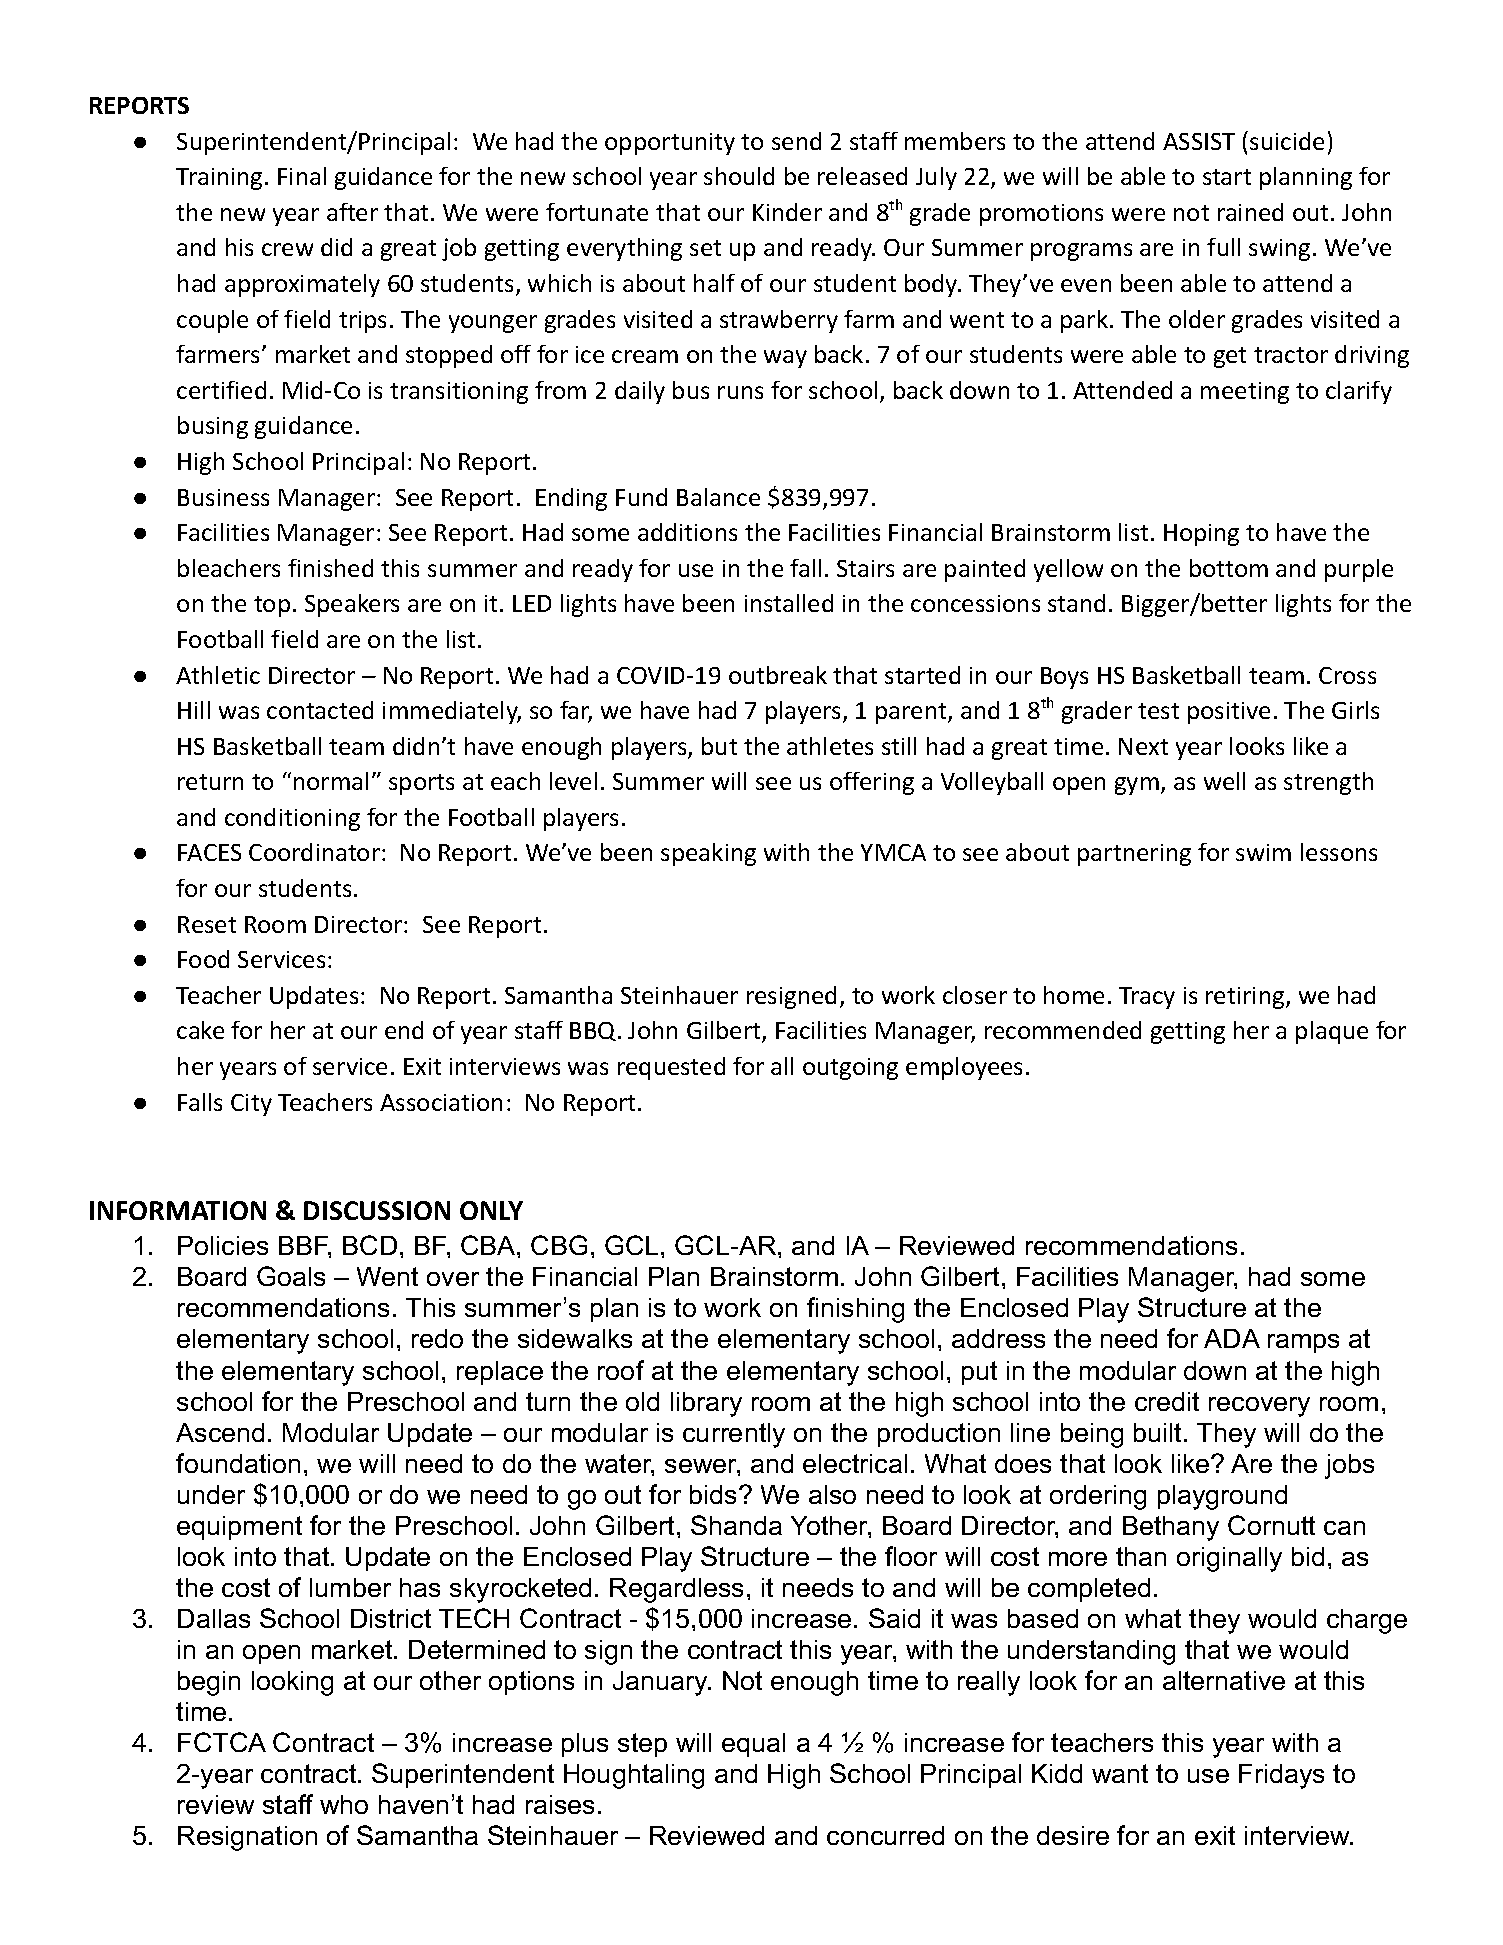  What do you see at coordinates (1232, 1338) in the page?
I see `ADA` at bounding box center [1232, 1338].
